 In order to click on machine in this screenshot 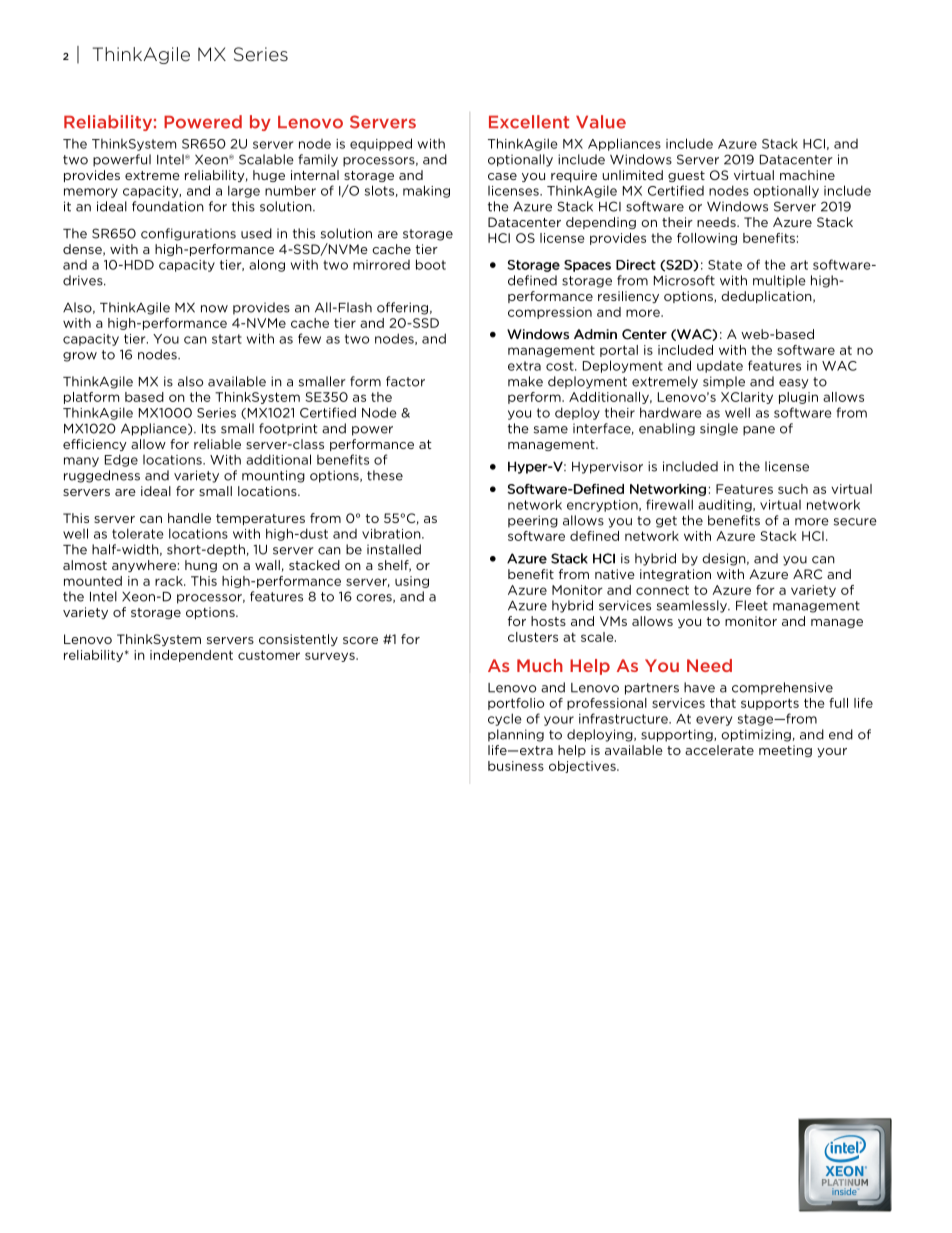, I will do `click(807, 175)`.
